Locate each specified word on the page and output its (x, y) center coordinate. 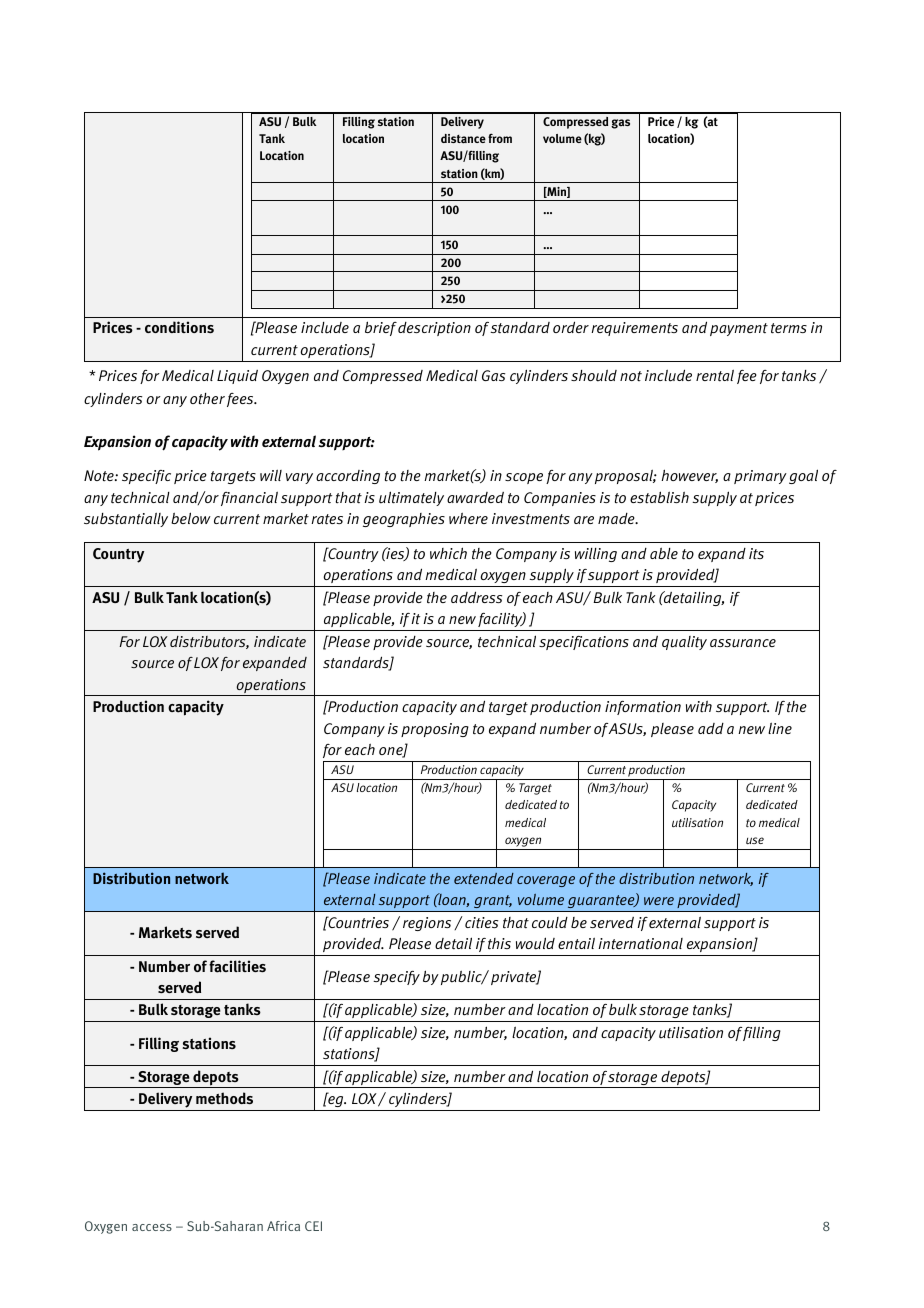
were (659, 901)
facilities (237, 966)
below (191, 518)
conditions (179, 327)
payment (739, 329)
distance (463, 139)
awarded (475, 497)
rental (715, 375)
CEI (313, 1226)
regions (427, 924)
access (152, 1227)
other (207, 399)
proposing (435, 730)
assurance (743, 643)
